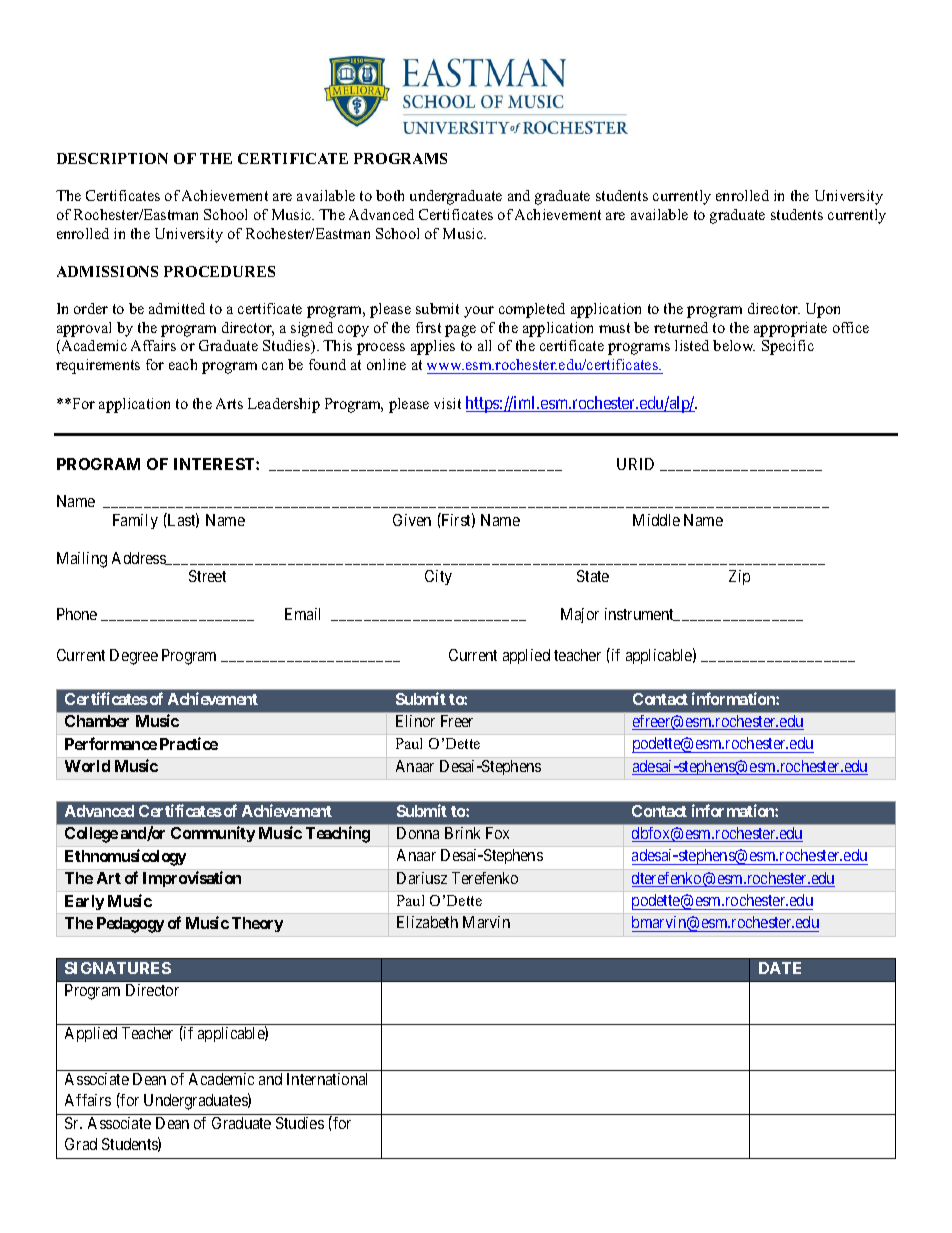 Image resolution: width=952 pixels, height=1233 pixels. I want to click on Practice, so click(189, 743).
